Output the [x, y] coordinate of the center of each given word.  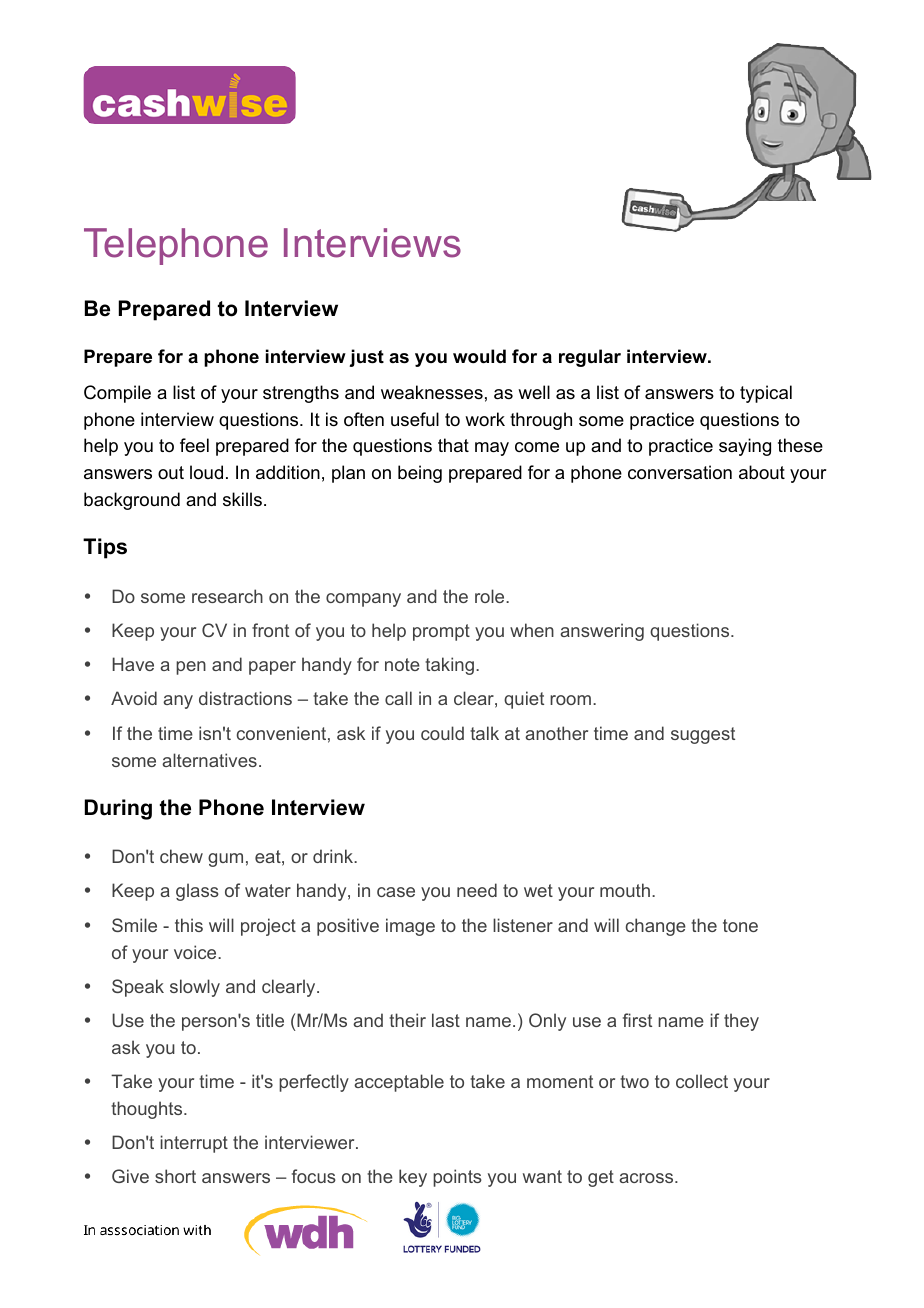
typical [766, 394]
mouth [625, 890]
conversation [680, 472]
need [477, 890]
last [446, 1020]
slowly [195, 988]
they [741, 1022]
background [132, 501]
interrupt [194, 1144]
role [491, 596]
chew [181, 856]
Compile [117, 394]
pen [191, 668]
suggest [703, 735]
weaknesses [432, 392]
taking [449, 666]
